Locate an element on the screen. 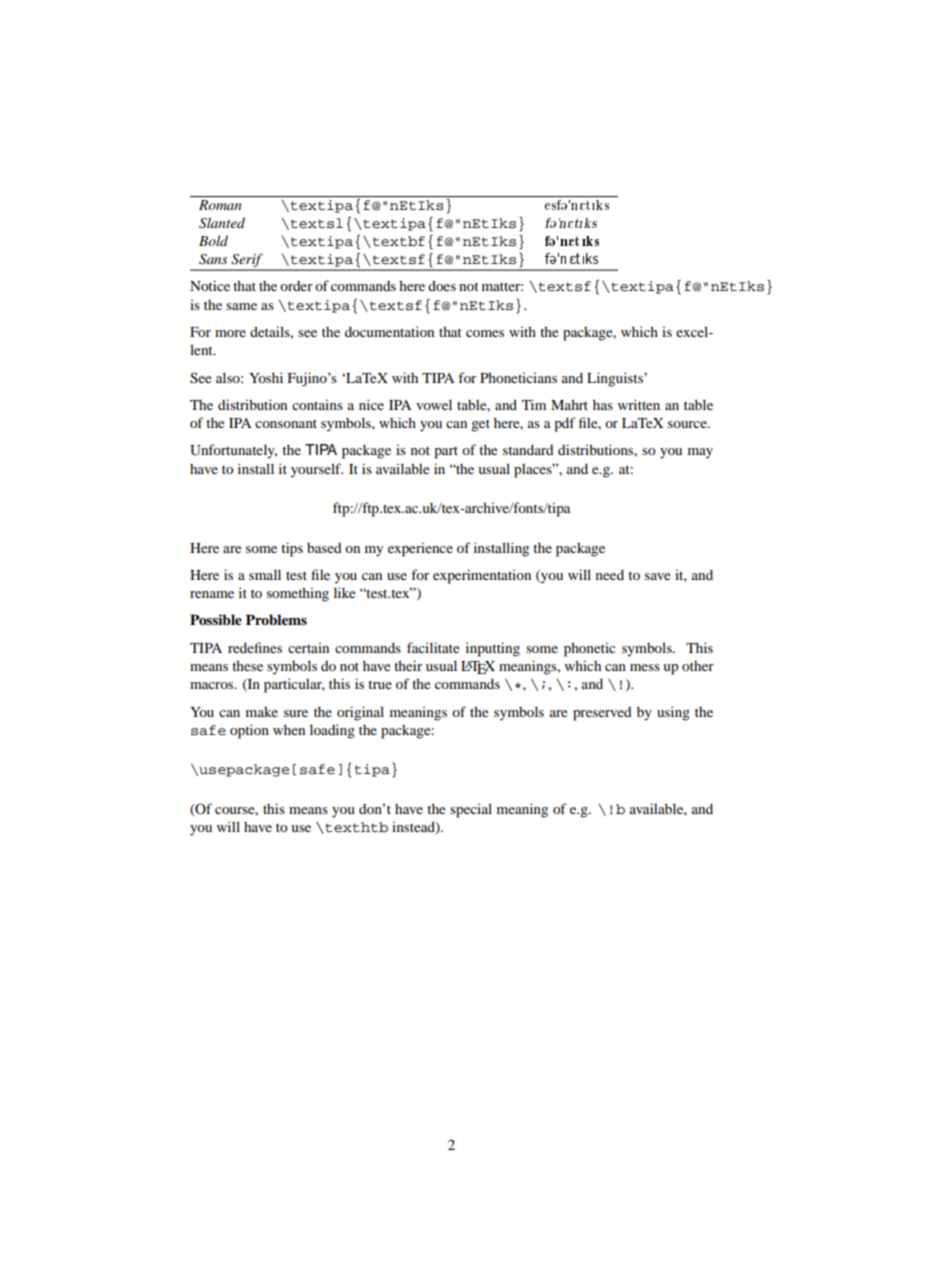  written is located at coordinates (639, 404).
